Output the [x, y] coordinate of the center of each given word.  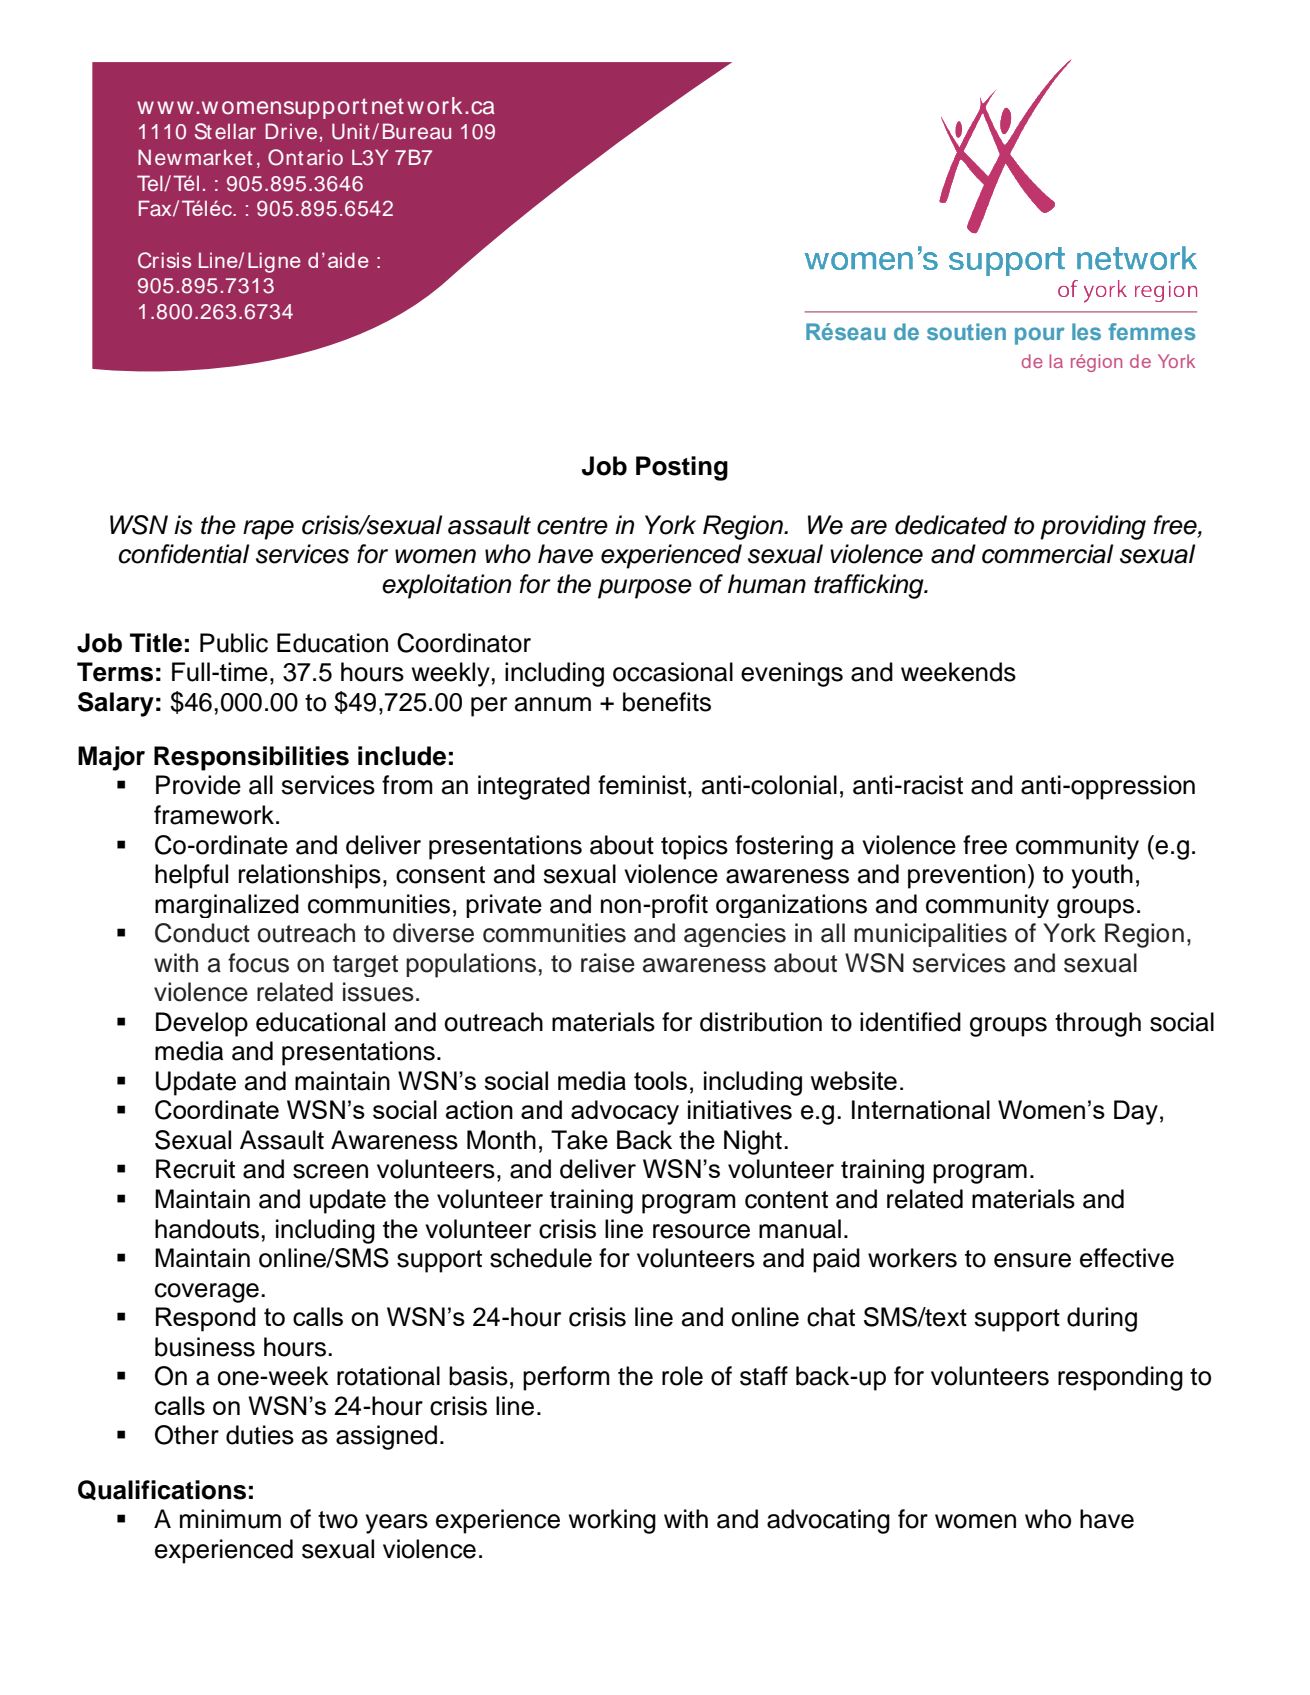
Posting [682, 468]
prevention [966, 876]
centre [572, 526]
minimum [230, 1519]
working [612, 1521]
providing [1093, 527]
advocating [828, 1521]
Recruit [195, 1169]
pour [1040, 336]
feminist [643, 785]
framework [215, 815]
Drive [291, 131]
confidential [184, 554]
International [921, 1109]
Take [579, 1140]
